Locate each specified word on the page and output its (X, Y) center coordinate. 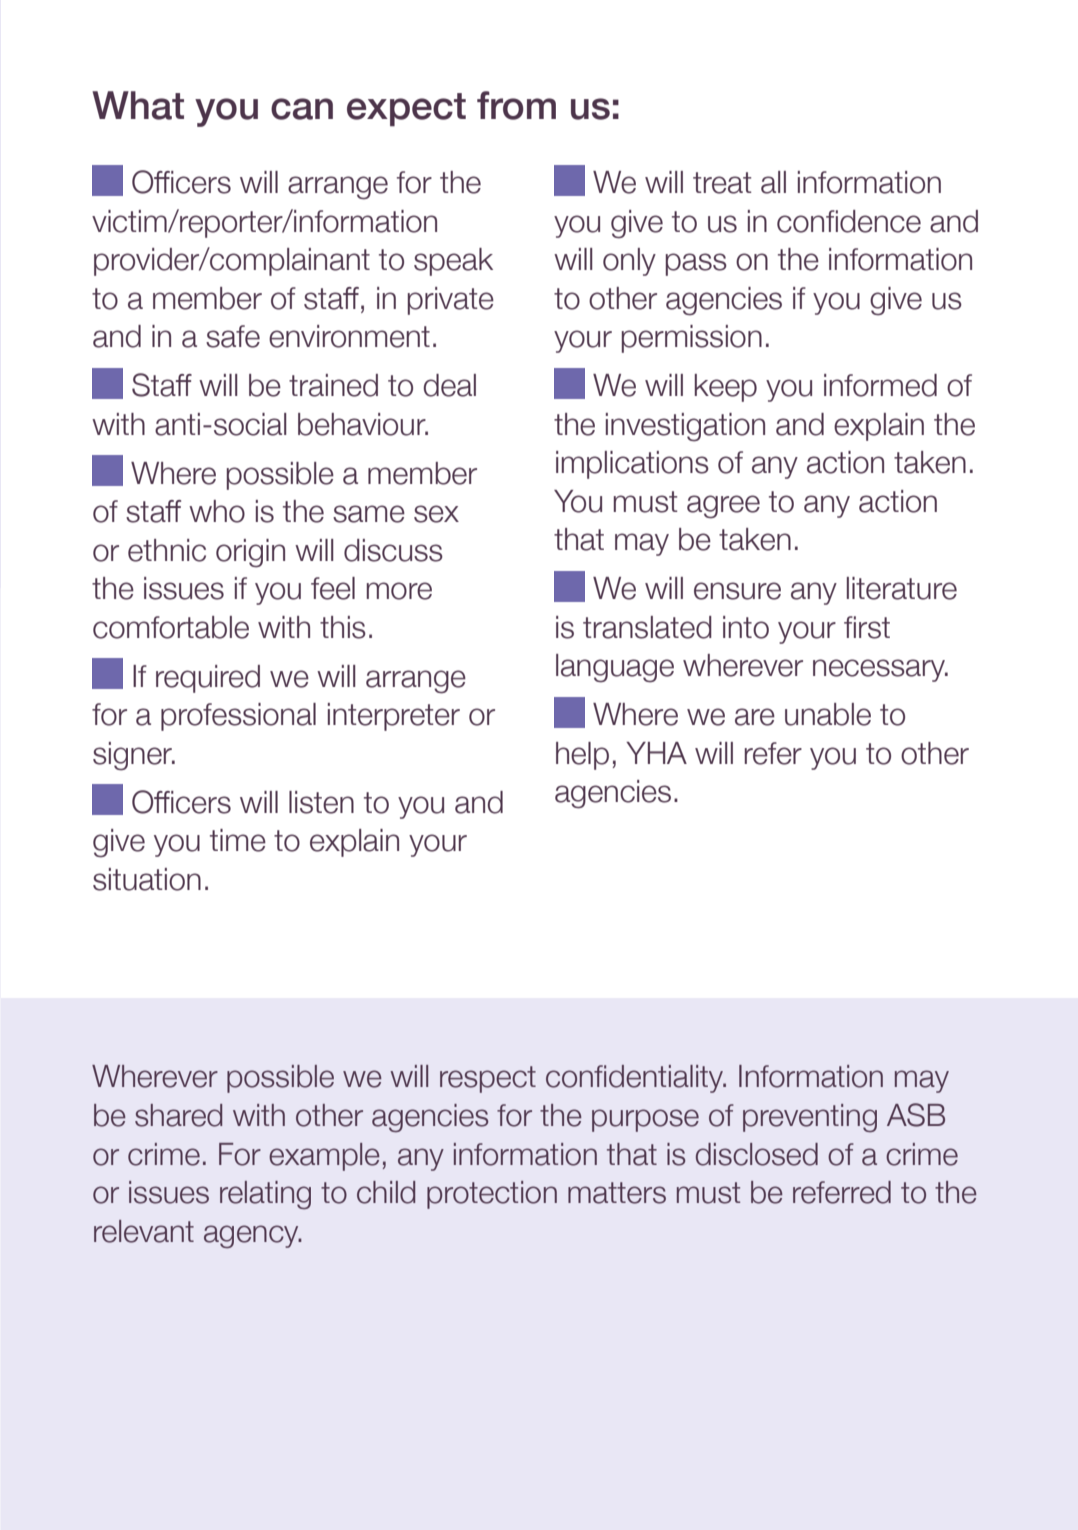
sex (436, 514)
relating (265, 1195)
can (302, 109)
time (238, 840)
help (582, 756)
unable (828, 714)
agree (723, 507)
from (516, 105)
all (773, 182)
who (217, 511)
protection (492, 1195)
